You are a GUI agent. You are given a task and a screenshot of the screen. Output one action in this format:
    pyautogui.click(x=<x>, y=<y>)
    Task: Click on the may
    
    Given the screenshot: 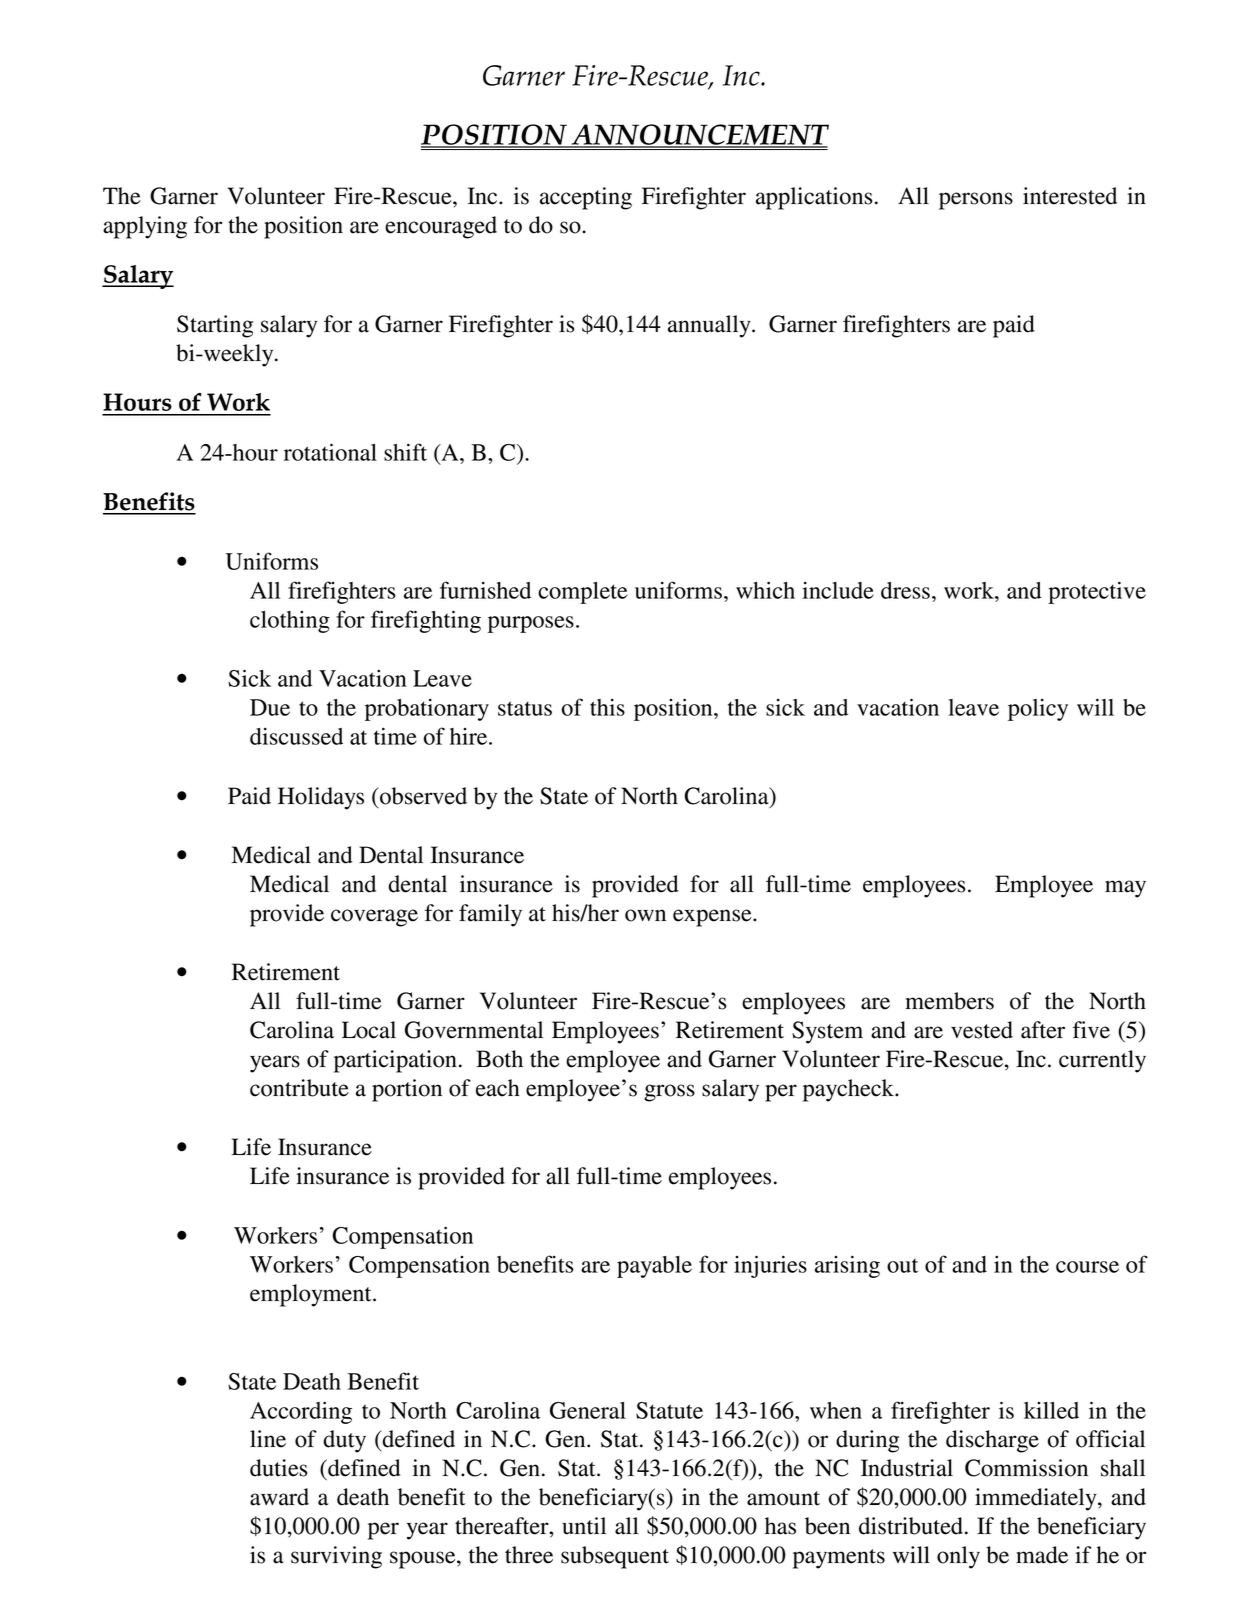 What is the action you would take?
    pyautogui.click(x=1125, y=889)
